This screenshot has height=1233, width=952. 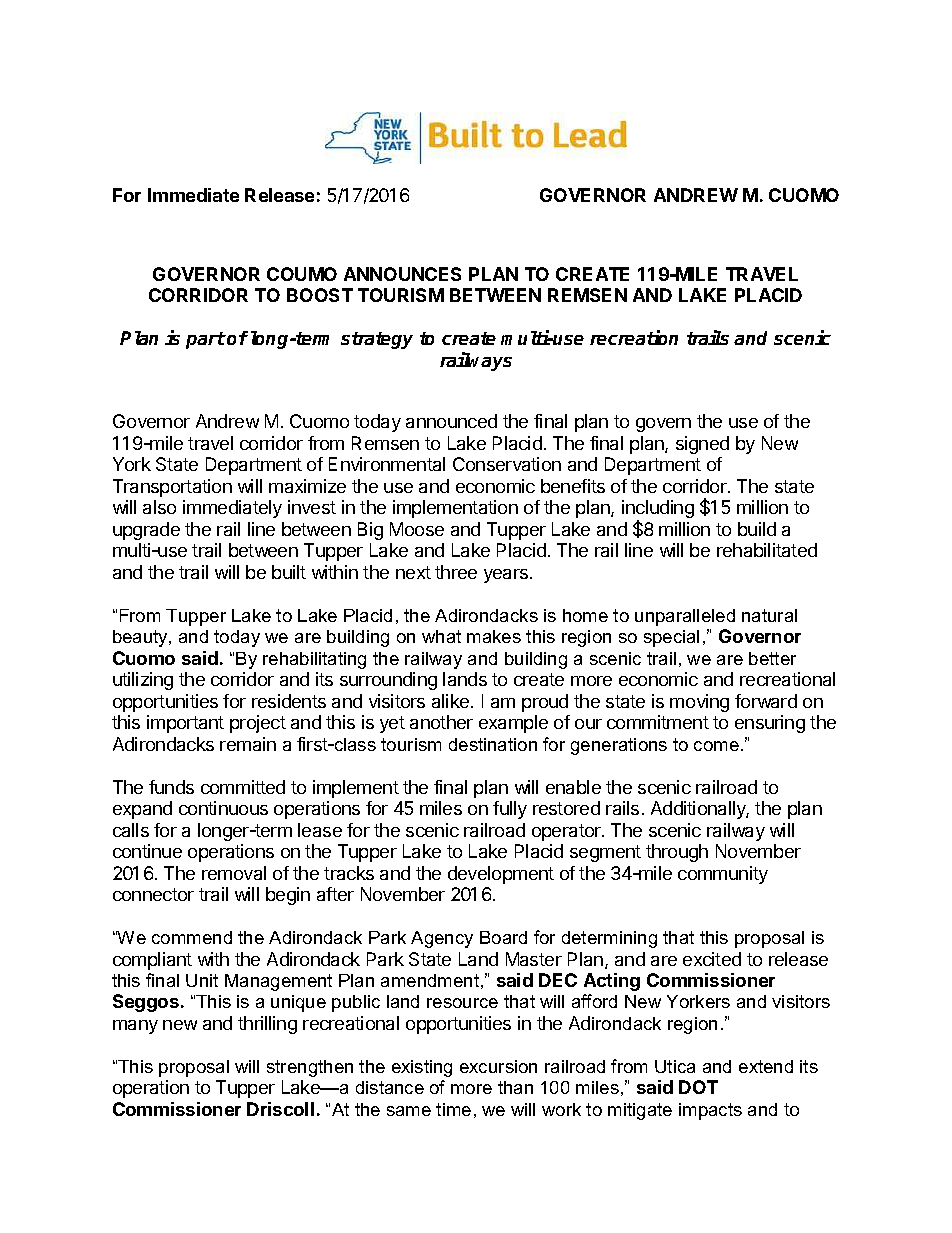 I want to click on BOOST, so click(x=320, y=295).
